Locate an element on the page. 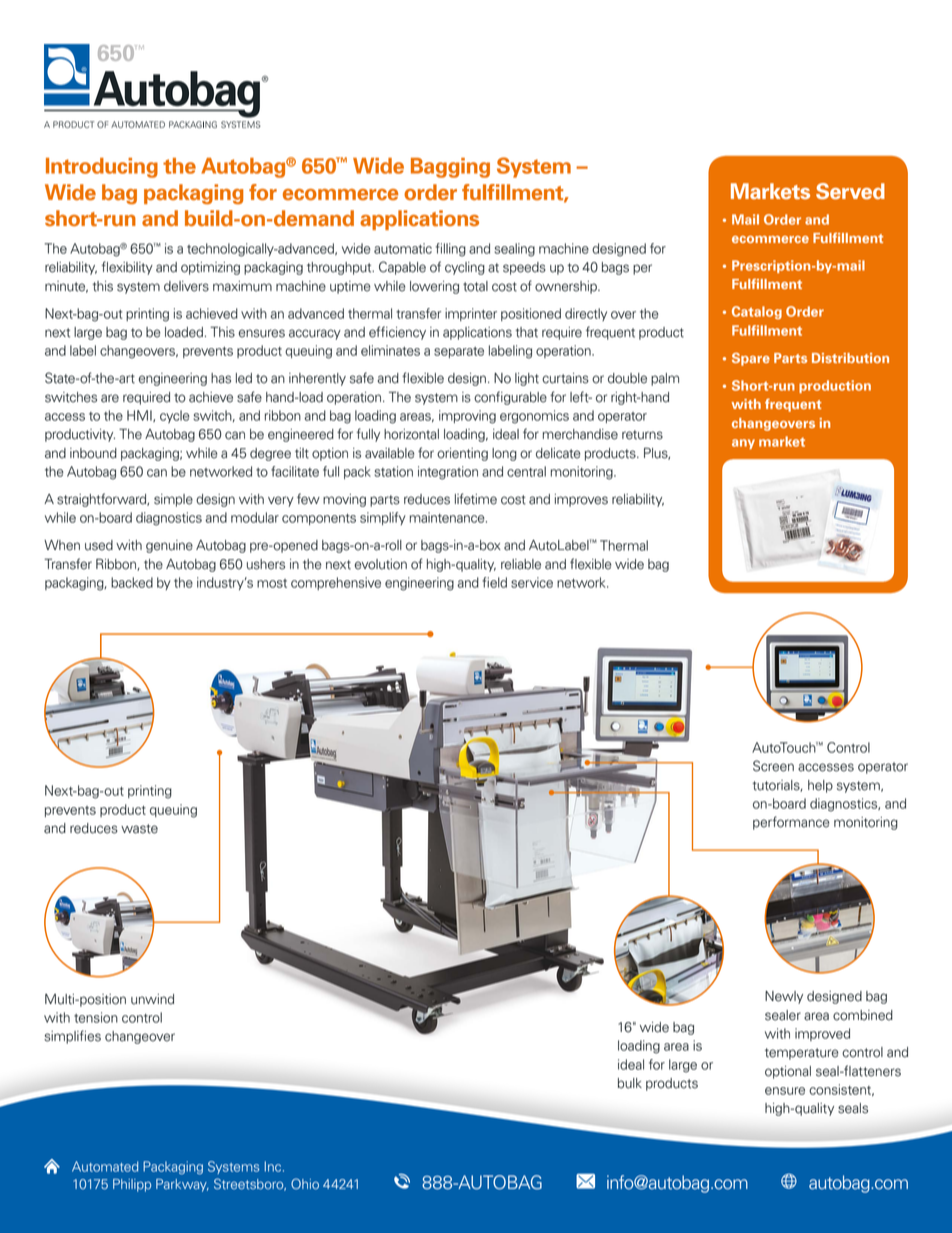  waste is located at coordinates (139, 829).
